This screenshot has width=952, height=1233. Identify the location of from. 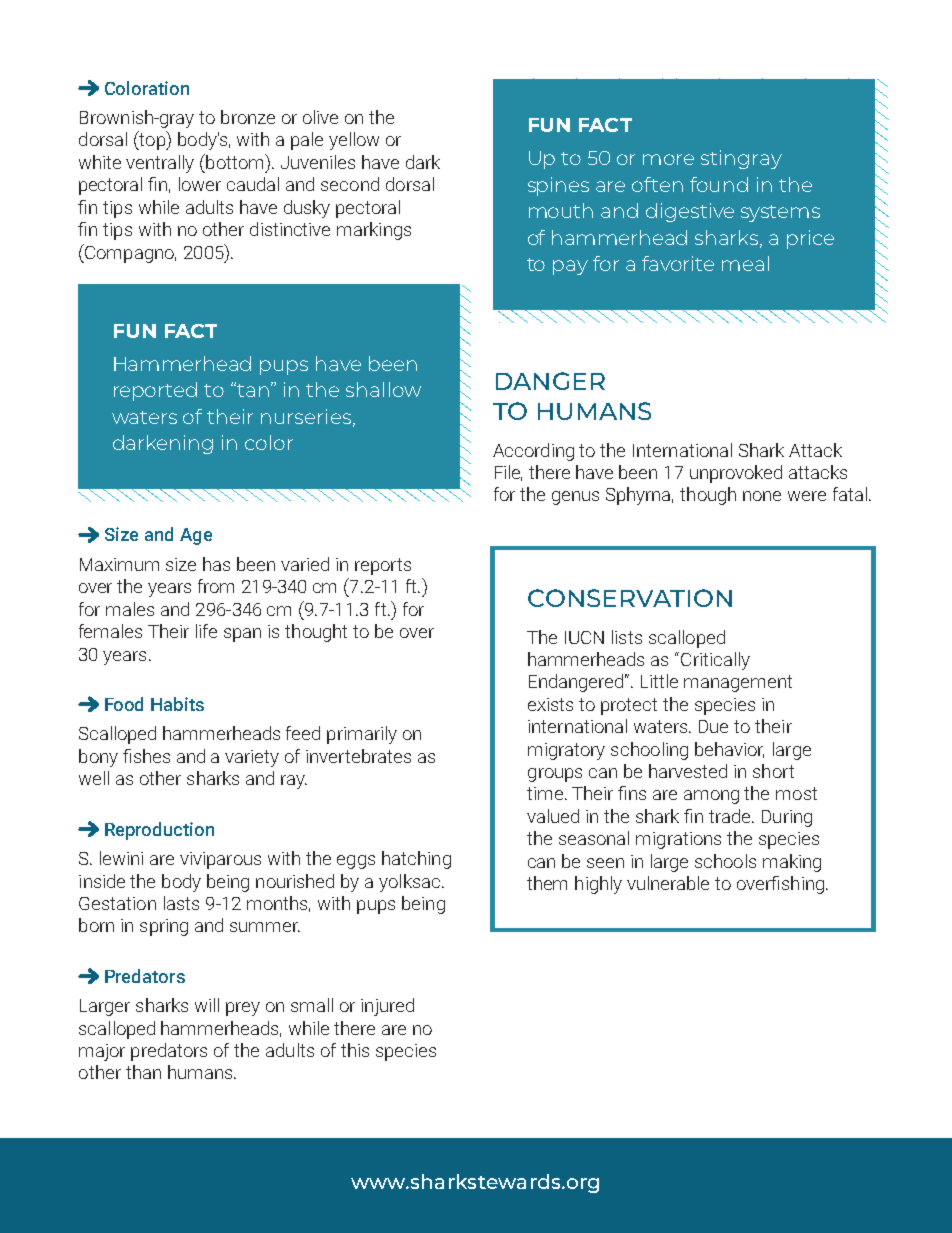
(216, 586).
